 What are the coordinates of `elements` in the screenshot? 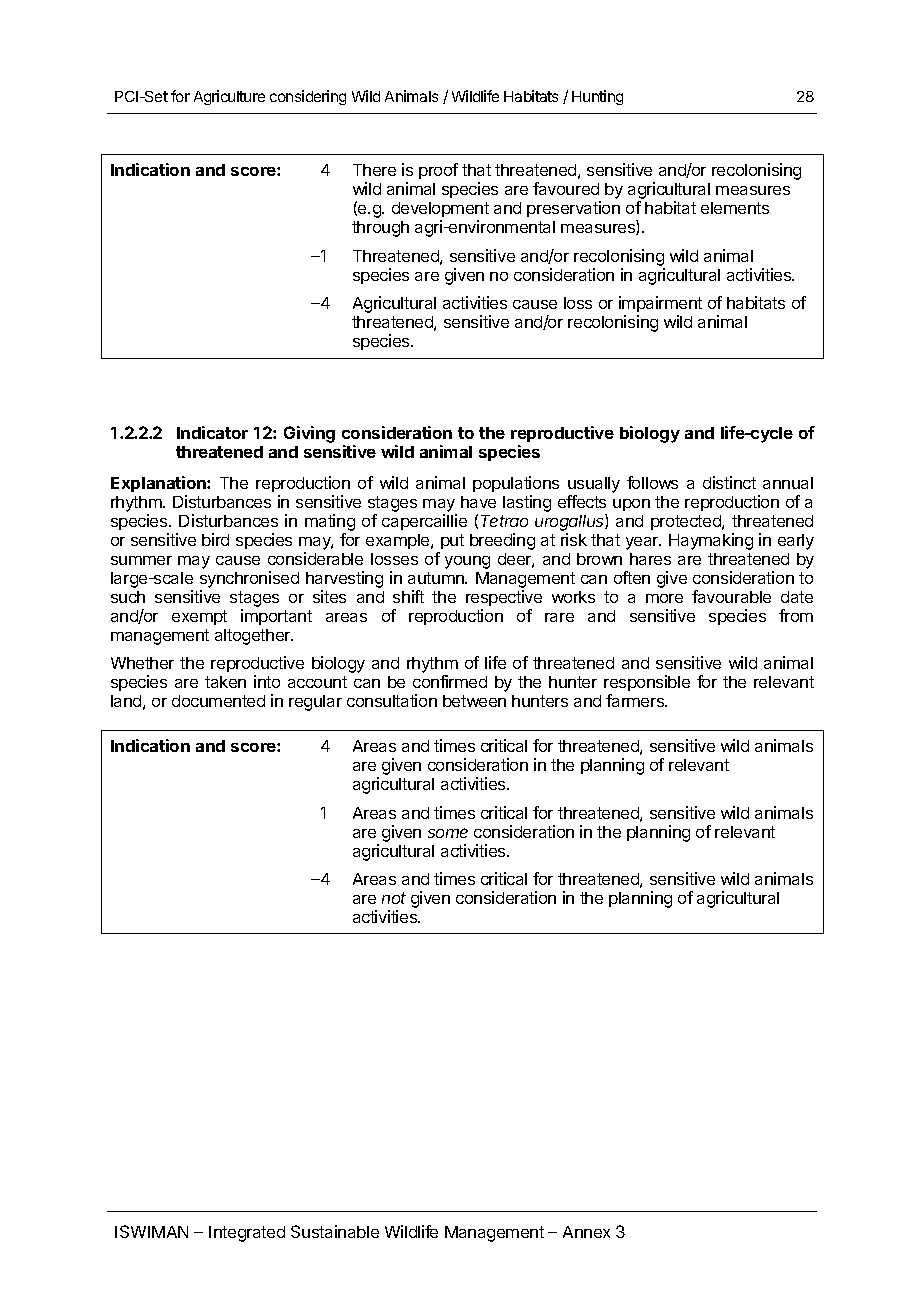 It's located at (735, 208).
